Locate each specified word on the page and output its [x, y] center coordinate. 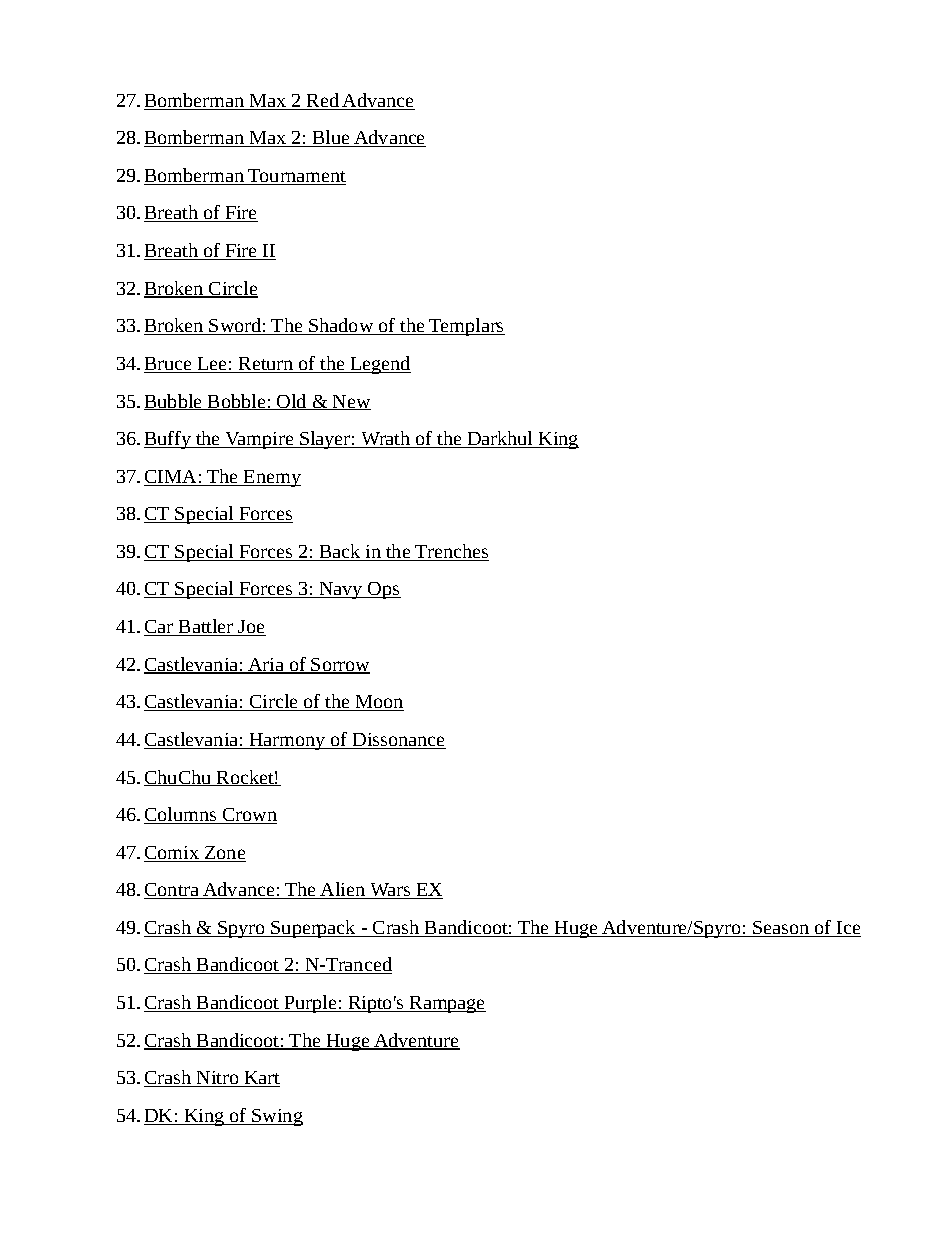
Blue [331, 138]
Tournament [296, 177]
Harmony [287, 741]
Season [781, 929]
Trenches [451, 552]
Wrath [386, 439]
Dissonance [398, 741]
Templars [466, 327]
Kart [261, 1079]
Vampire [259, 440]
